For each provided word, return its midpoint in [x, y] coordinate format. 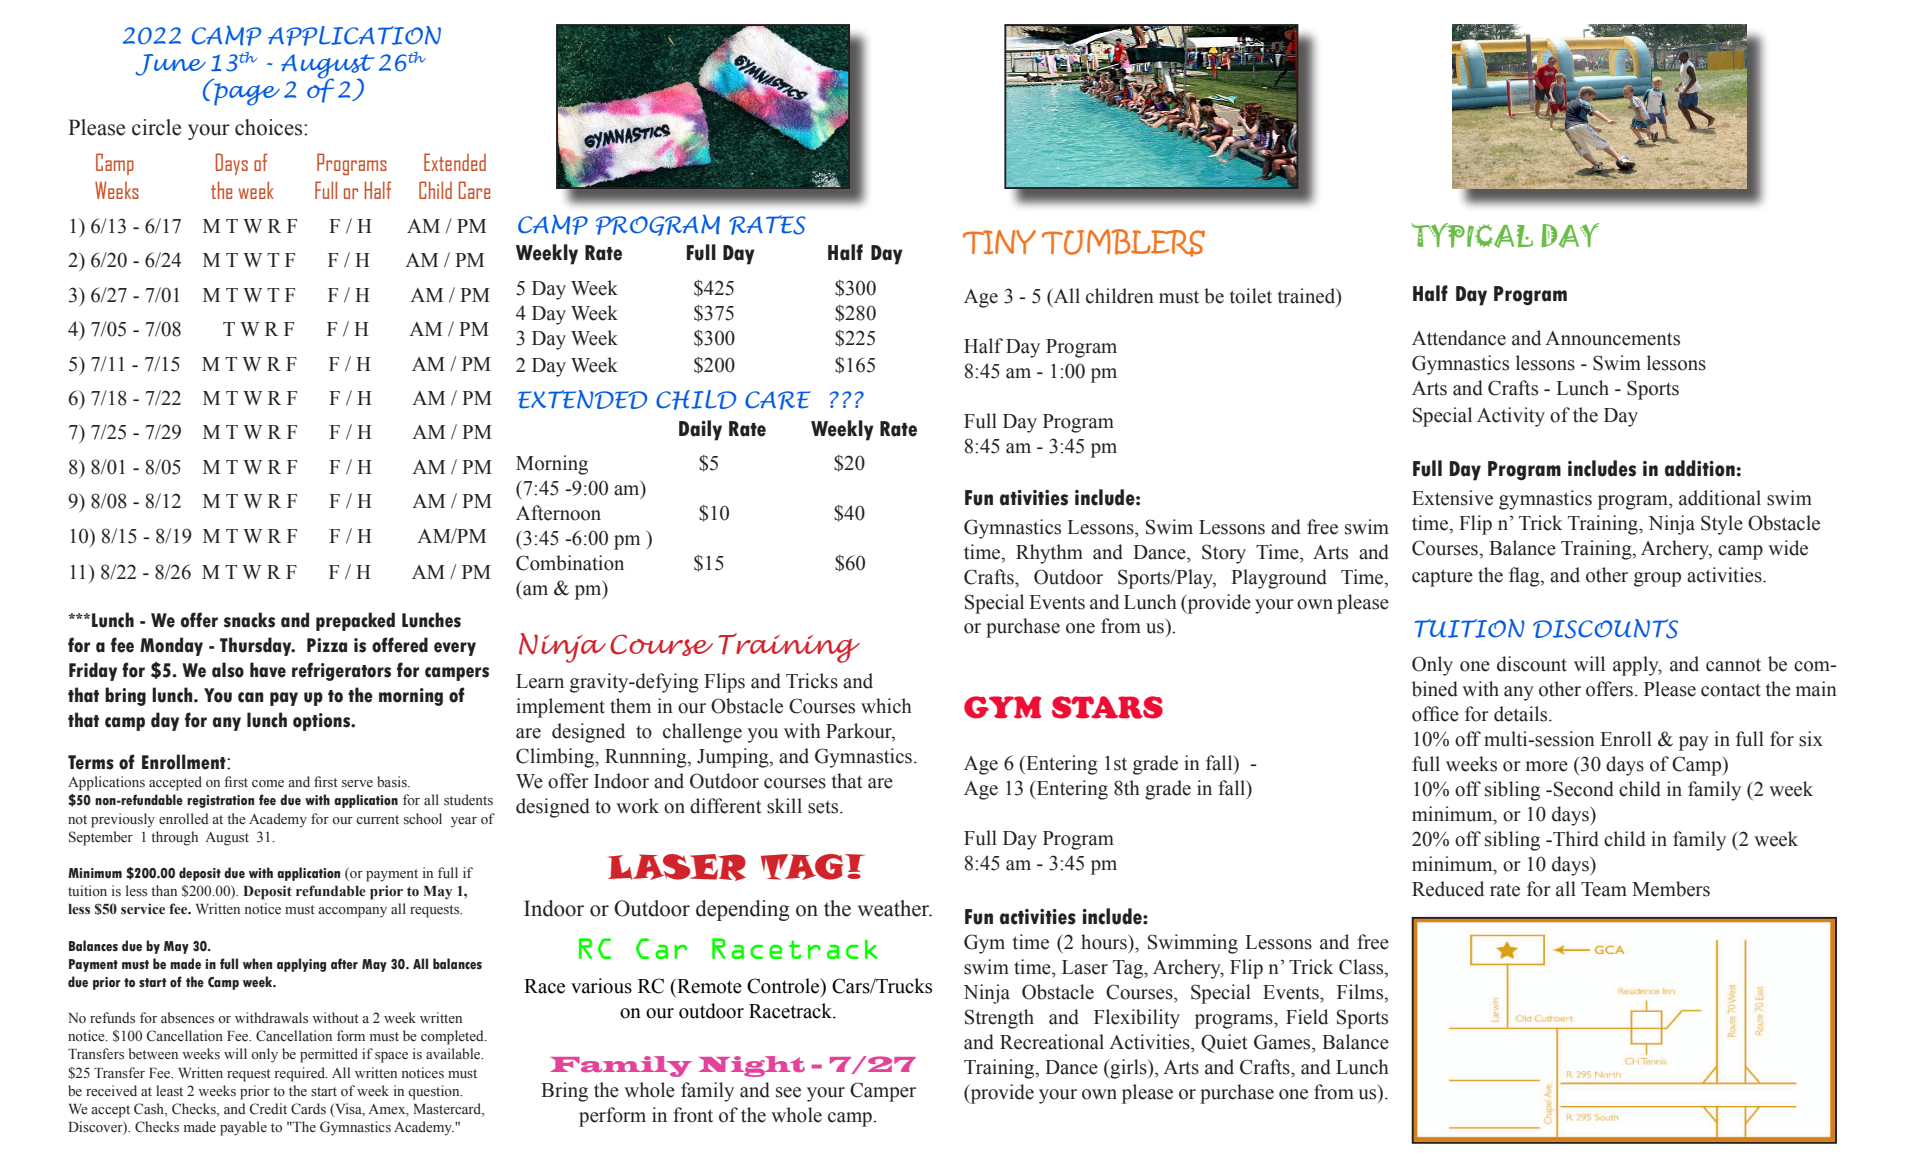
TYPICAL [1472, 235]
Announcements [1612, 338]
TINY [999, 242]
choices [270, 127]
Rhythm [1049, 554]
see [788, 1092]
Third [1575, 839]
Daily [700, 430]
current [377, 819]
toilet [1251, 296]
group [1657, 579]
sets [824, 807]
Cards [308, 1109]
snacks [249, 620]
